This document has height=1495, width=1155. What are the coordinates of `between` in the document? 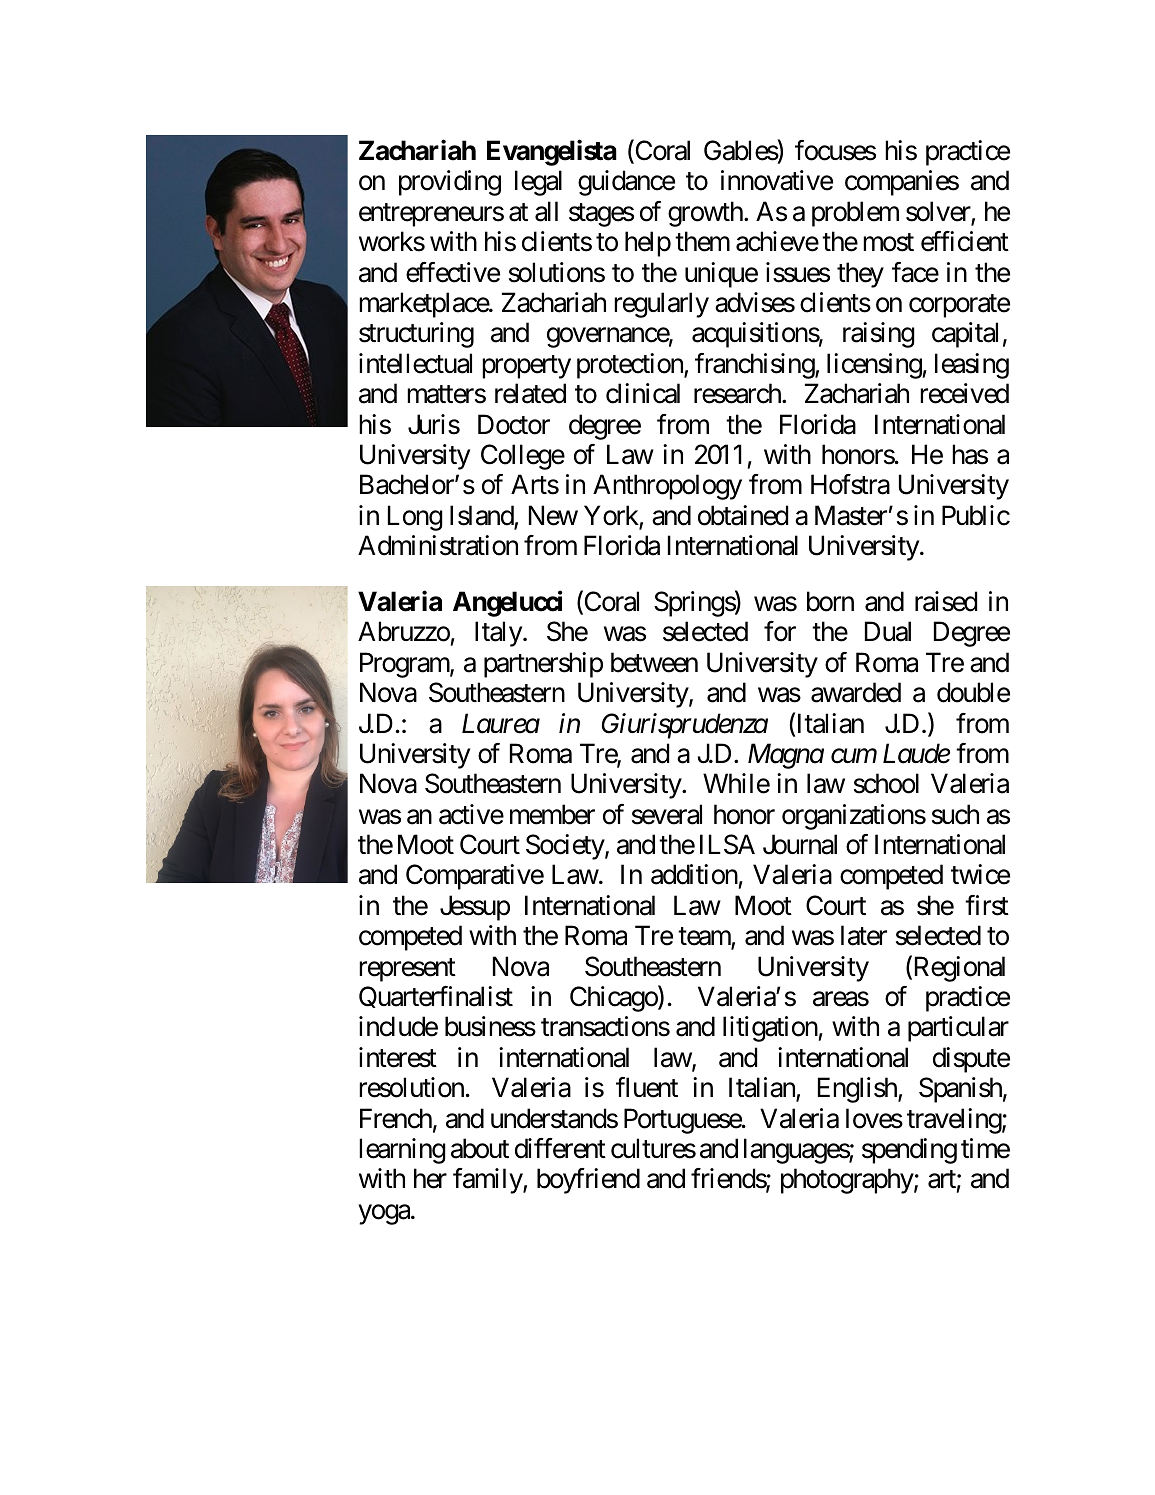 It's located at (654, 662).
